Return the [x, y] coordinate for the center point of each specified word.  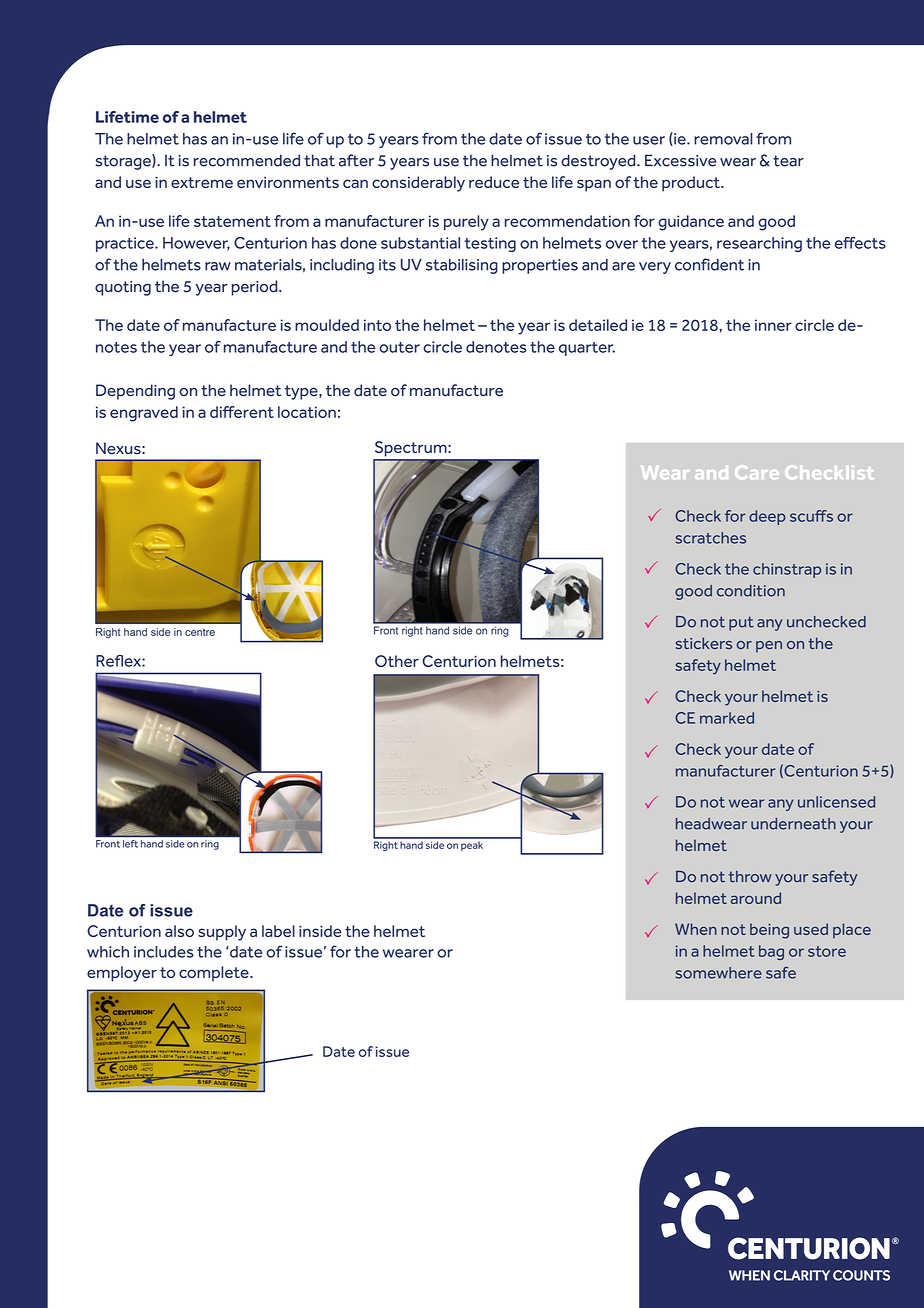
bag [771, 952]
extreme [202, 182]
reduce [494, 182]
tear [788, 161]
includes [164, 952]
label [278, 931]
